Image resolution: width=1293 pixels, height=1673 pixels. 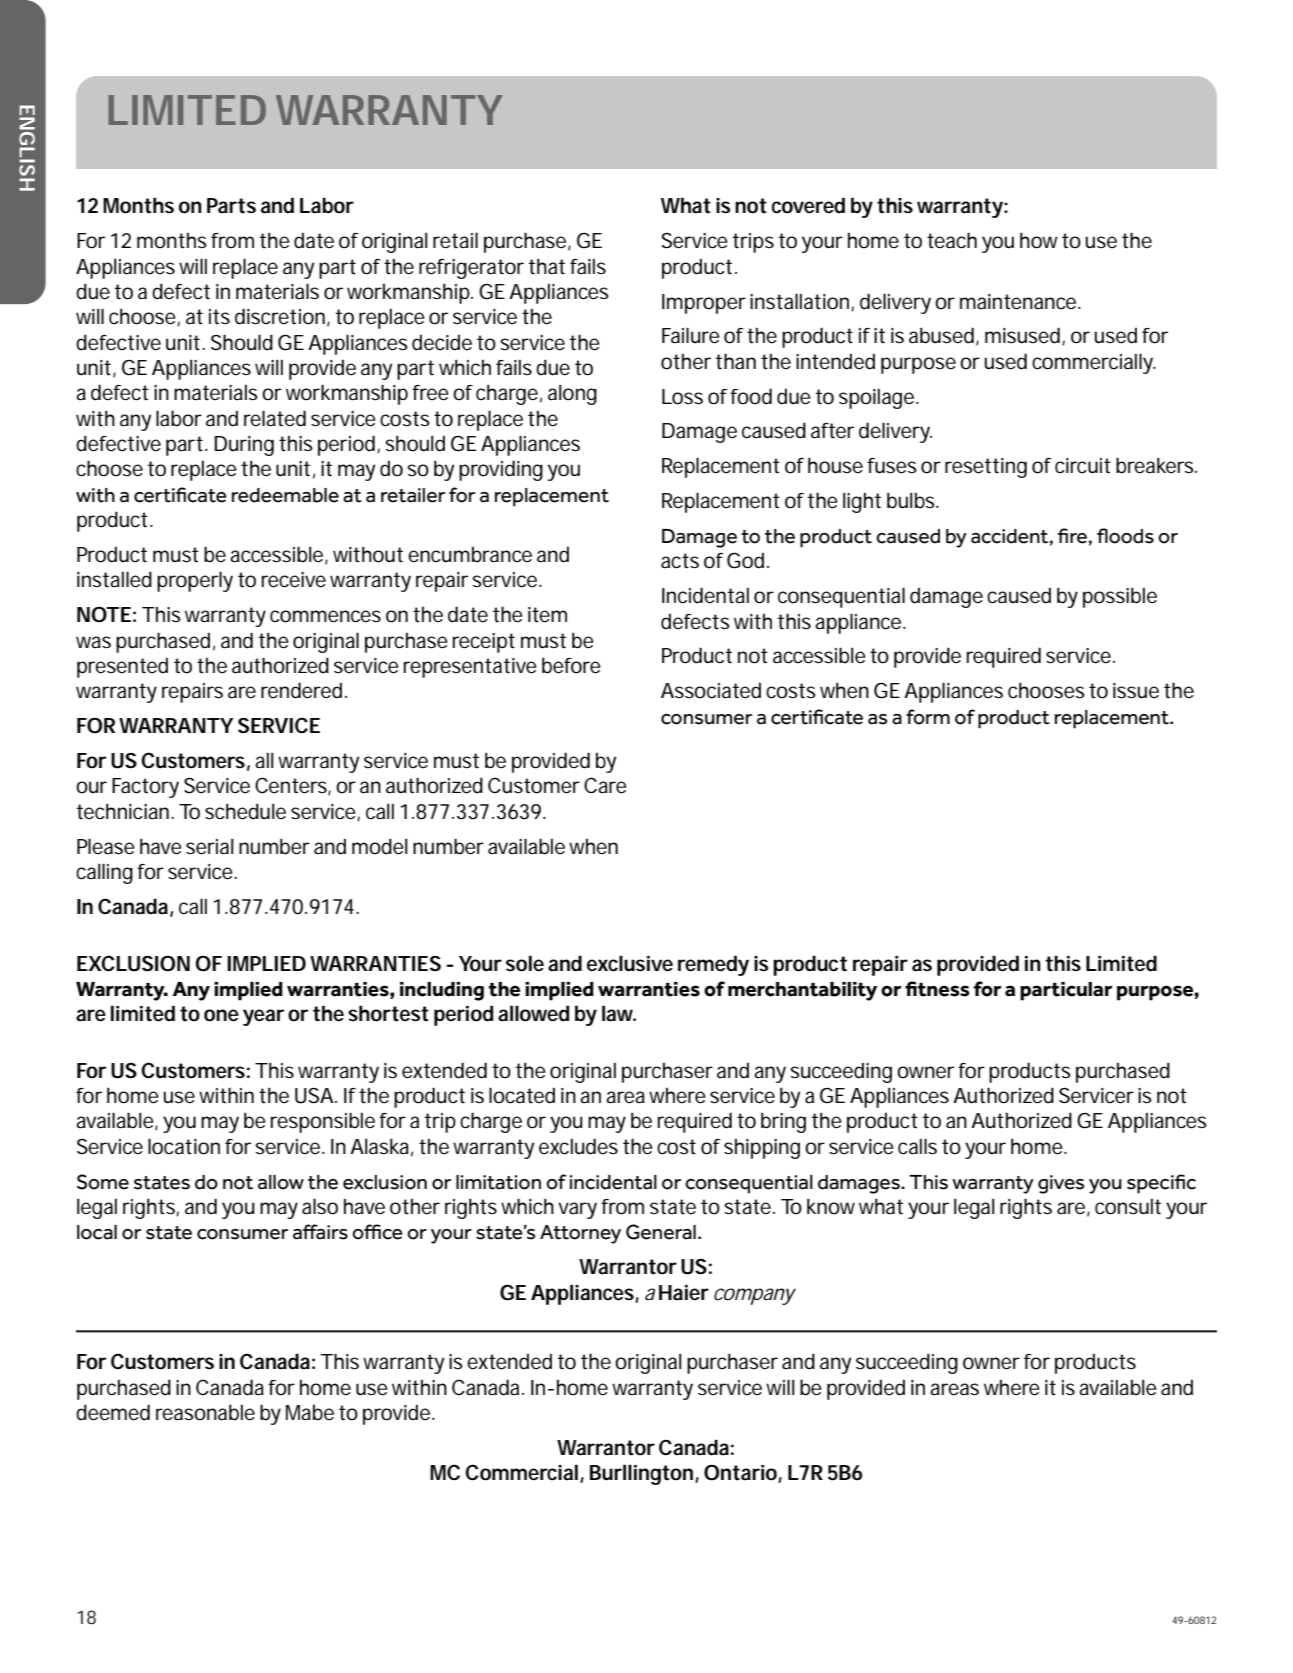 What do you see at coordinates (219, 317) in the screenshot?
I see `its` at bounding box center [219, 317].
